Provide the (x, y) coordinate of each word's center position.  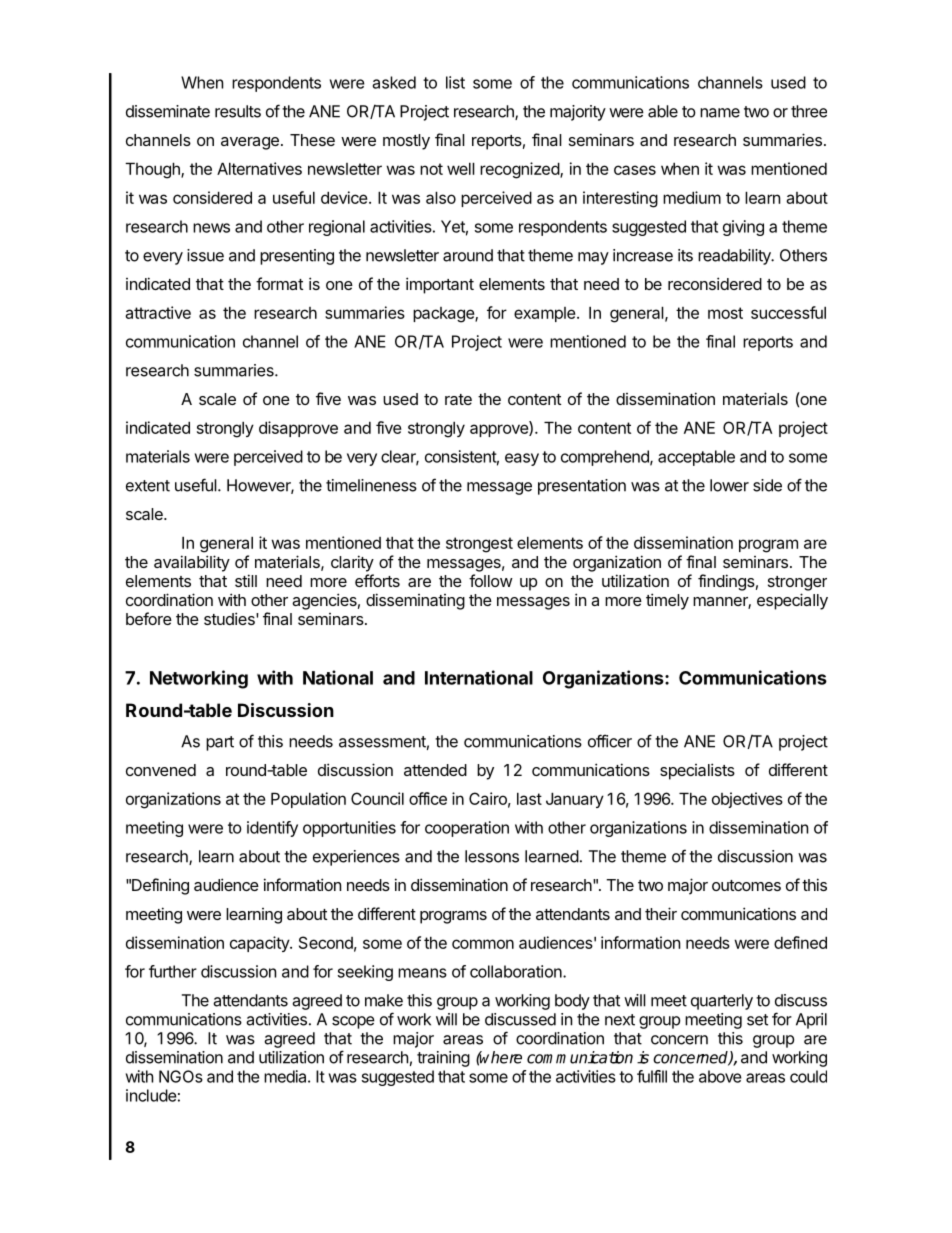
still (246, 580)
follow (491, 580)
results (238, 111)
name (720, 113)
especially (792, 601)
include (151, 1095)
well (461, 168)
